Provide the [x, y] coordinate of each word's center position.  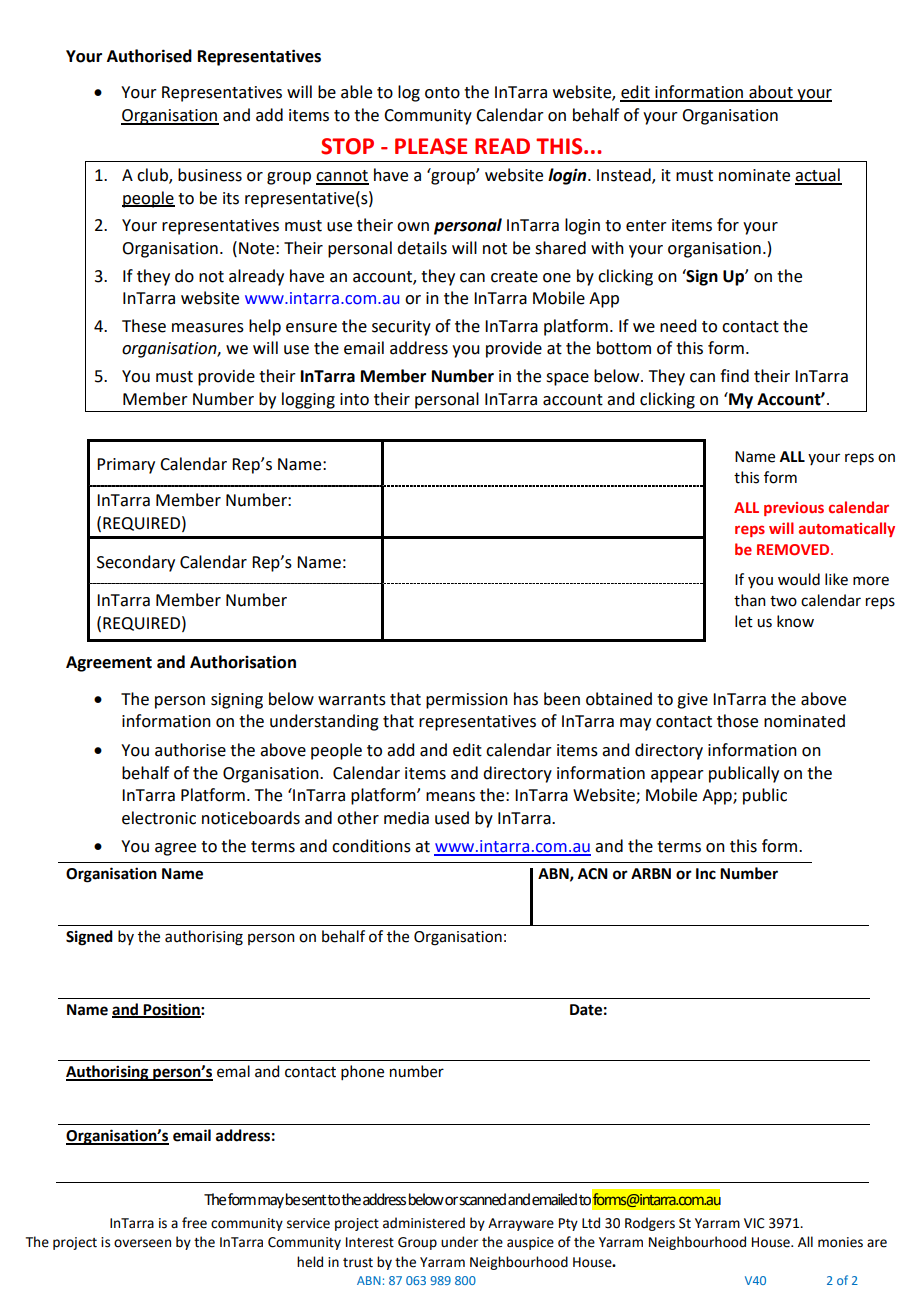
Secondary [136, 563]
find [734, 376]
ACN [593, 874]
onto [442, 93]
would [799, 579]
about [771, 93]
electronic [159, 818]
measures [208, 328]
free [194, 1223]
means [450, 797]
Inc [706, 874]
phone [362, 1072]
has [526, 699]
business [210, 175]
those [737, 721]
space [567, 379]
